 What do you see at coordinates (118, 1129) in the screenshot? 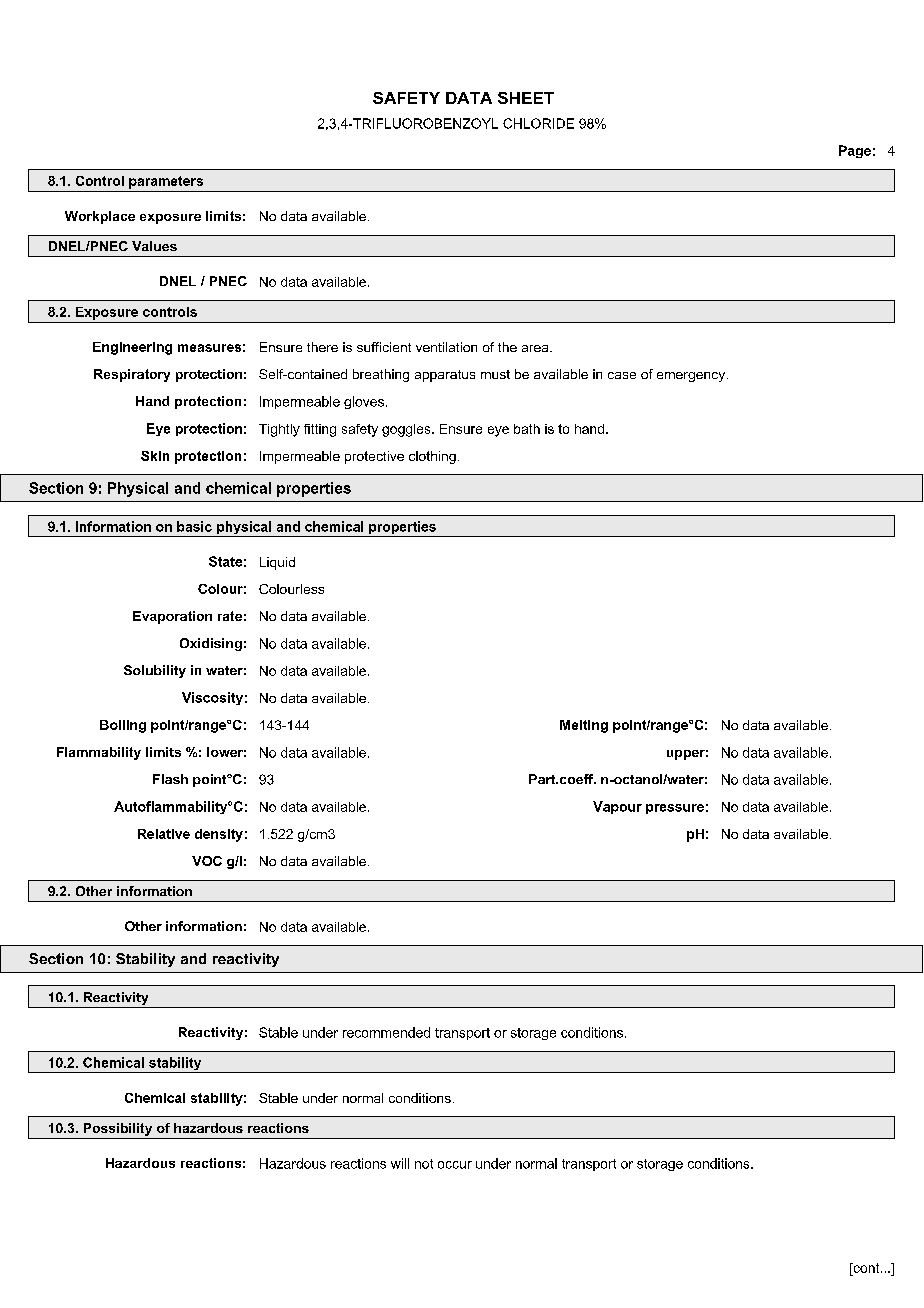
I see `Possibility` at bounding box center [118, 1129].
